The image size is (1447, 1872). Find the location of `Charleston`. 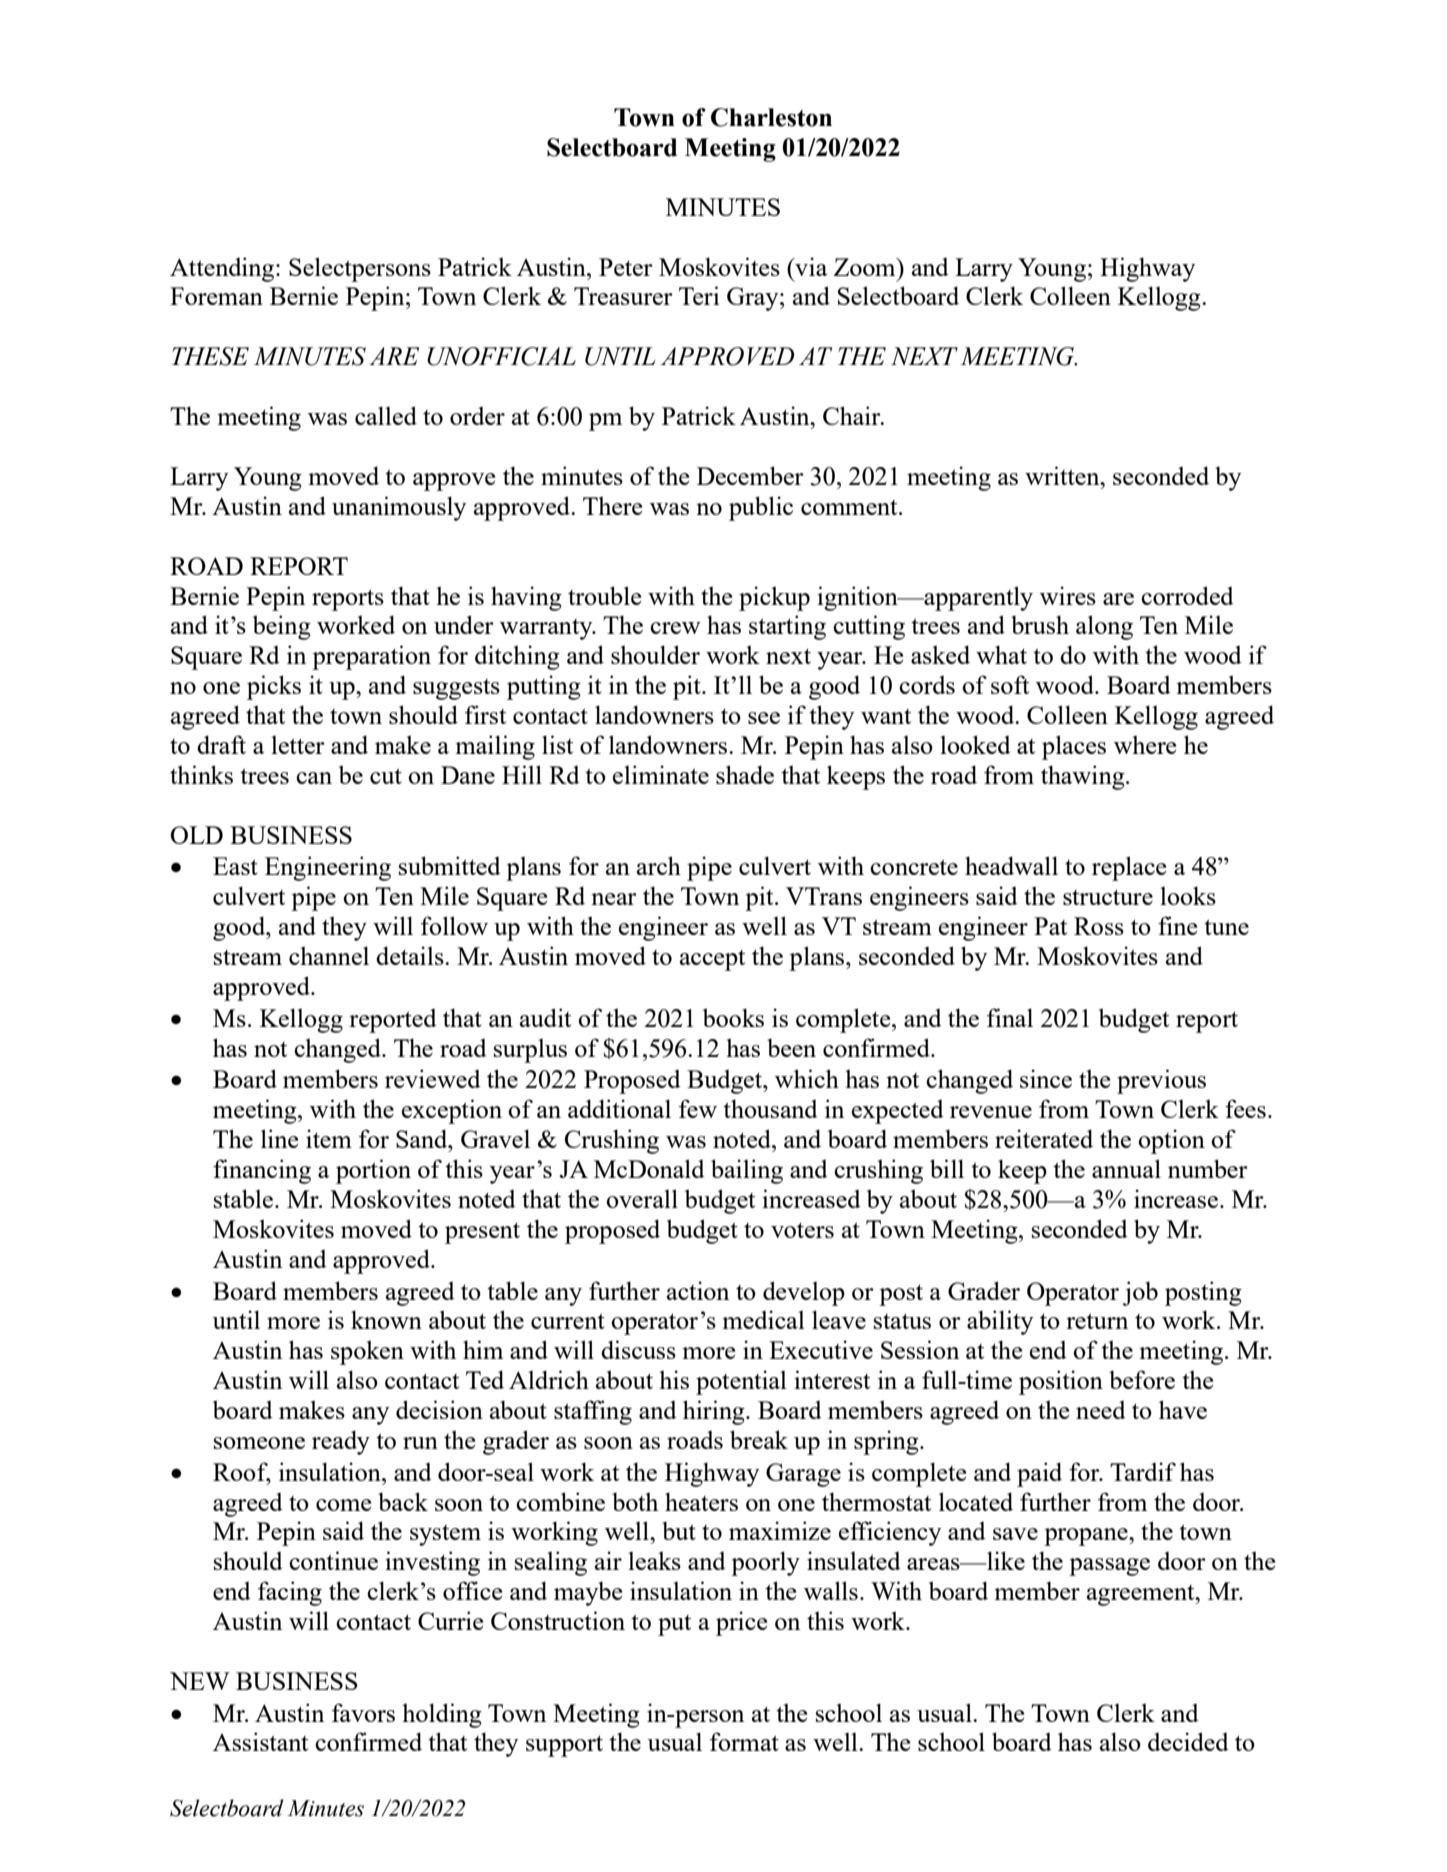

Charleston is located at coordinates (771, 117).
